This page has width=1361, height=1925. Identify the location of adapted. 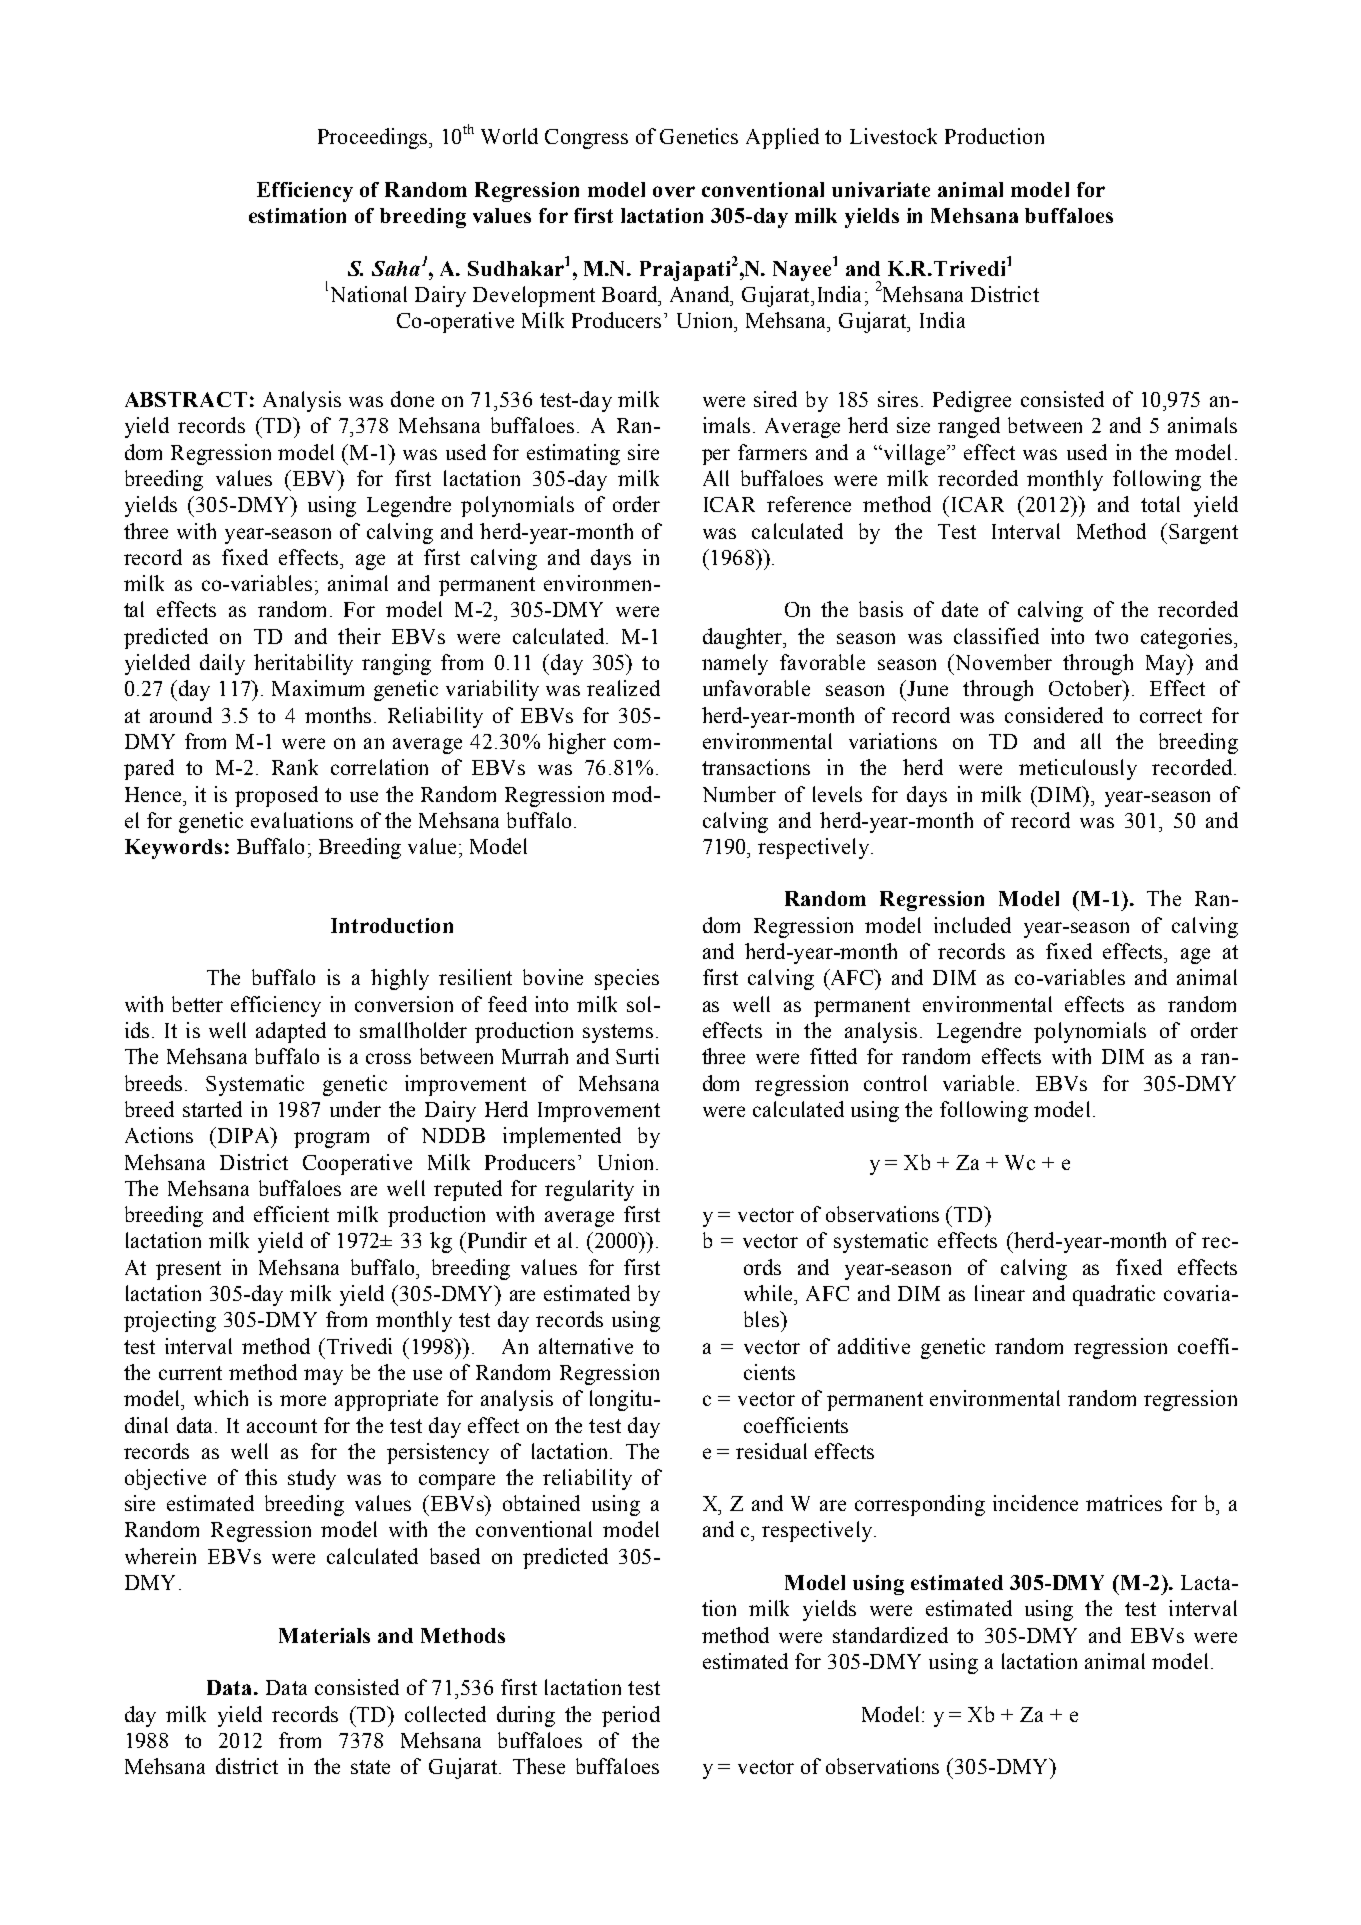
(291, 1032).
